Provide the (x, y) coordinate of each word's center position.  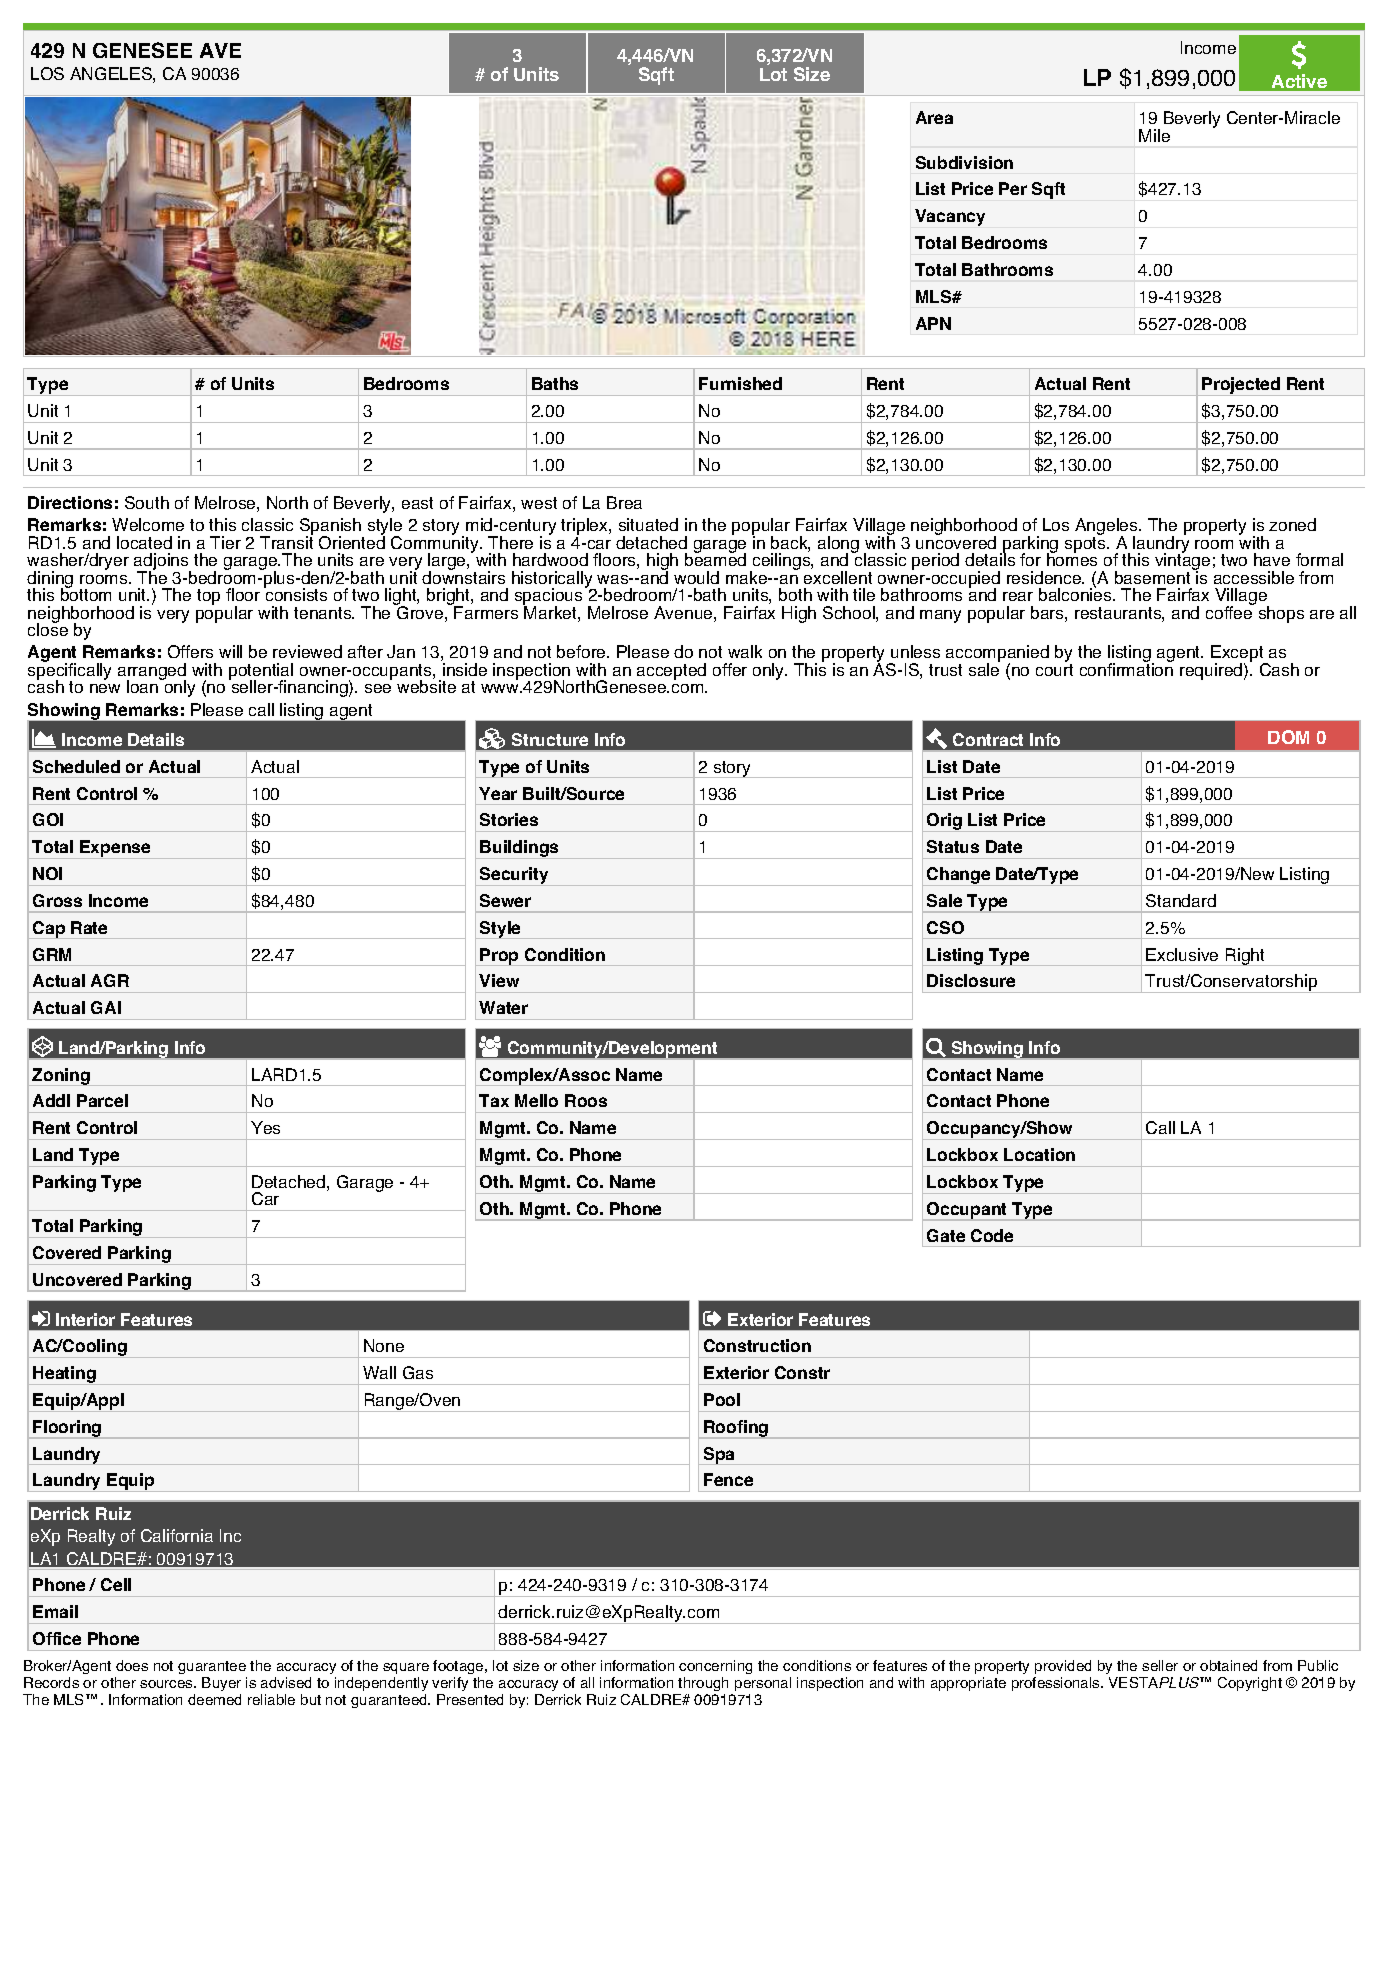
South (147, 502)
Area (934, 117)
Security (514, 876)
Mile (1154, 135)
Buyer (221, 1684)
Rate (89, 927)
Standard (1181, 900)
